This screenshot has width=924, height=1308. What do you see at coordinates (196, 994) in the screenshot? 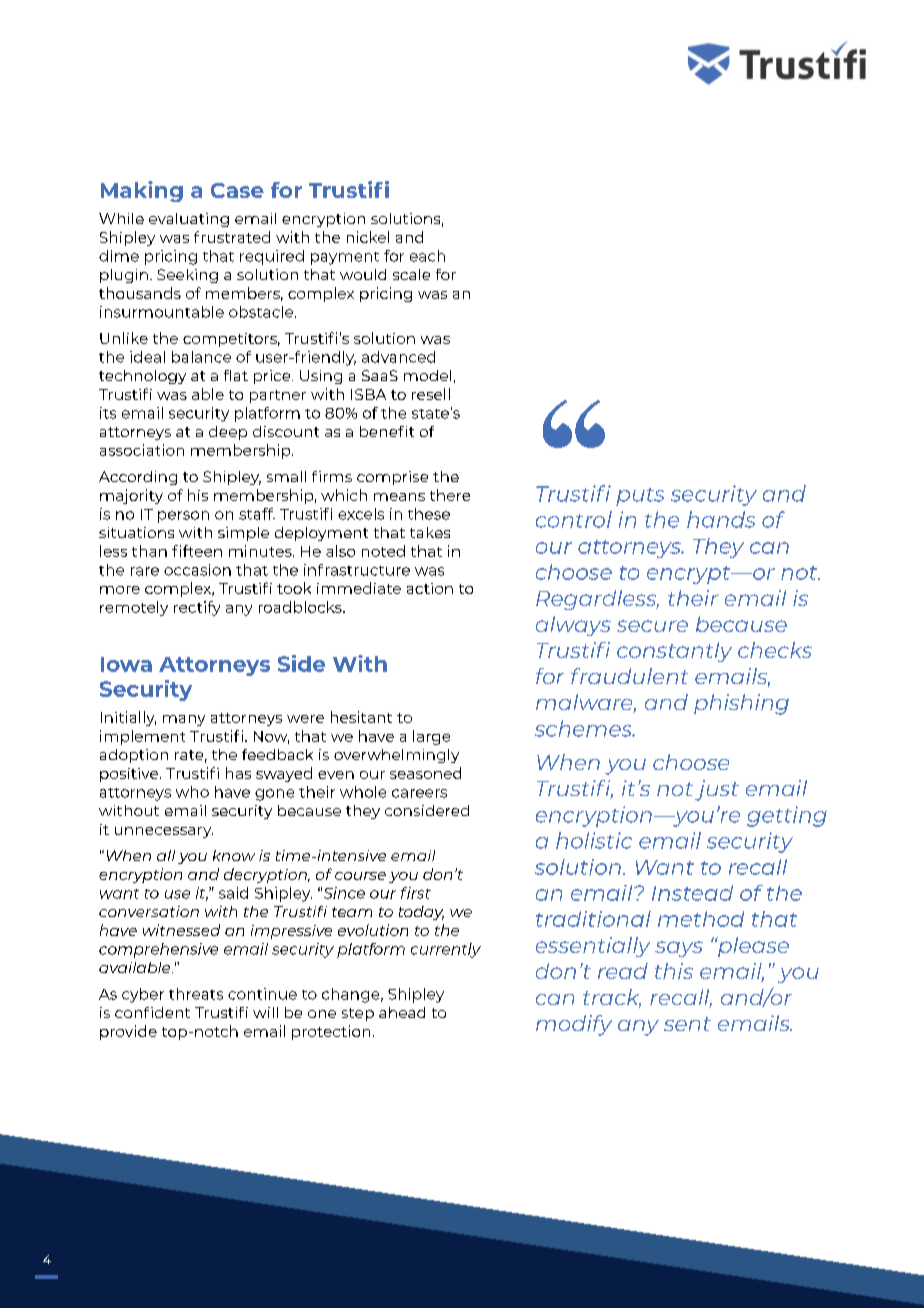
I see `threats` at bounding box center [196, 994].
